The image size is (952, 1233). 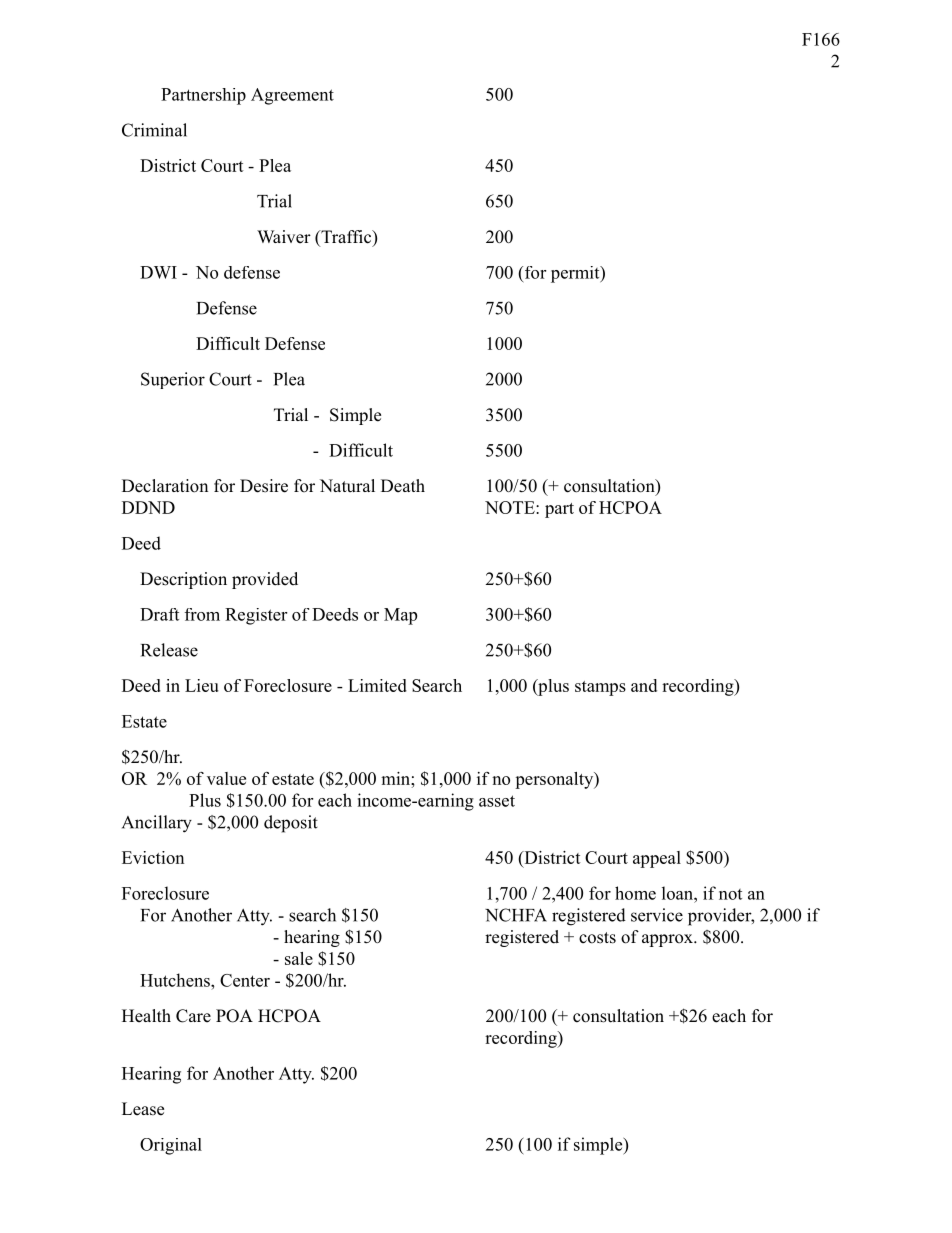 What do you see at coordinates (299, 958) in the screenshot?
I see `sale` at bounding box center [299, 958].
